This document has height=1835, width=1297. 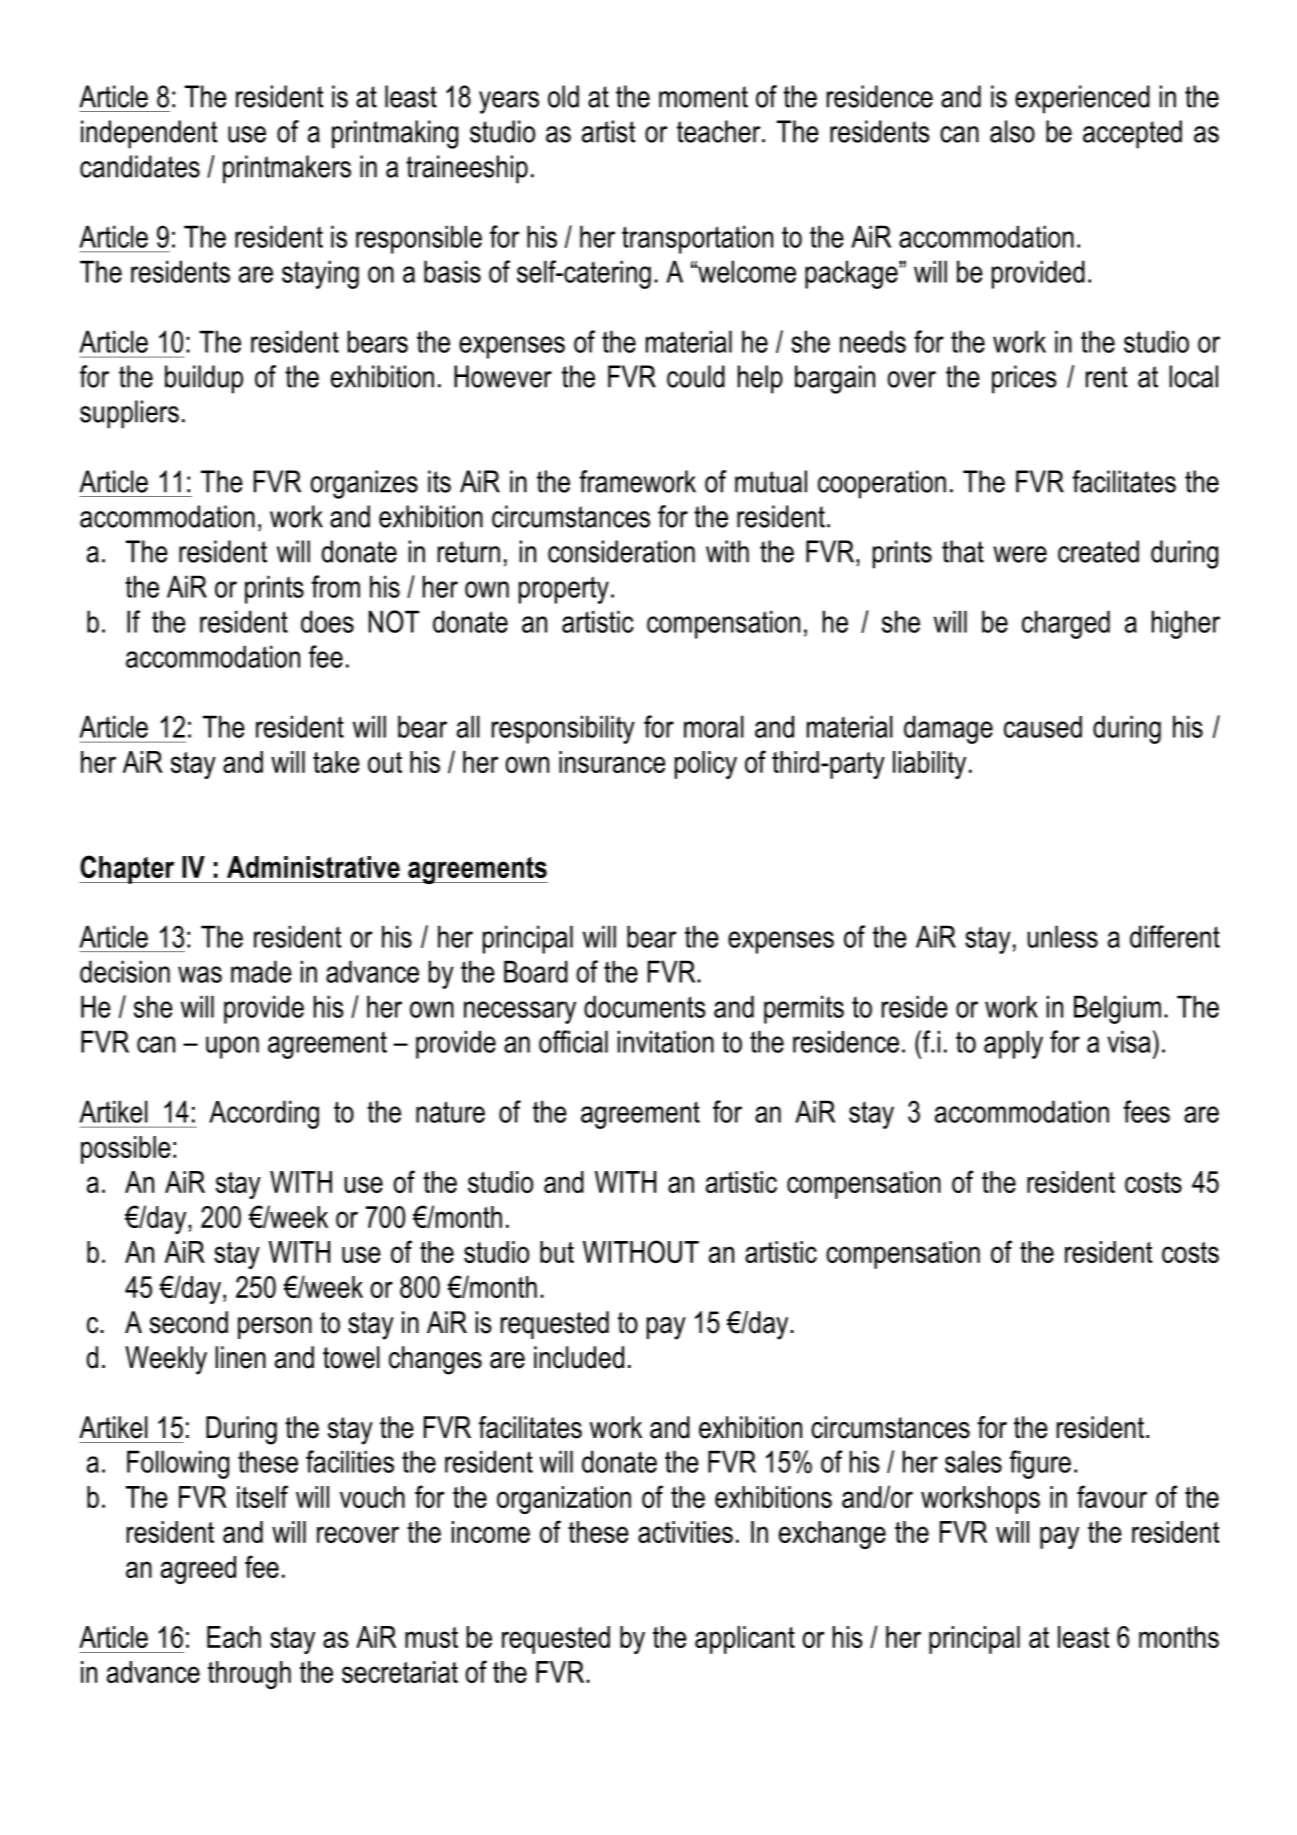 What do you see at coordinates (287, 169) in the document?
I see `printmakers` at bounding box center [287, 169].
